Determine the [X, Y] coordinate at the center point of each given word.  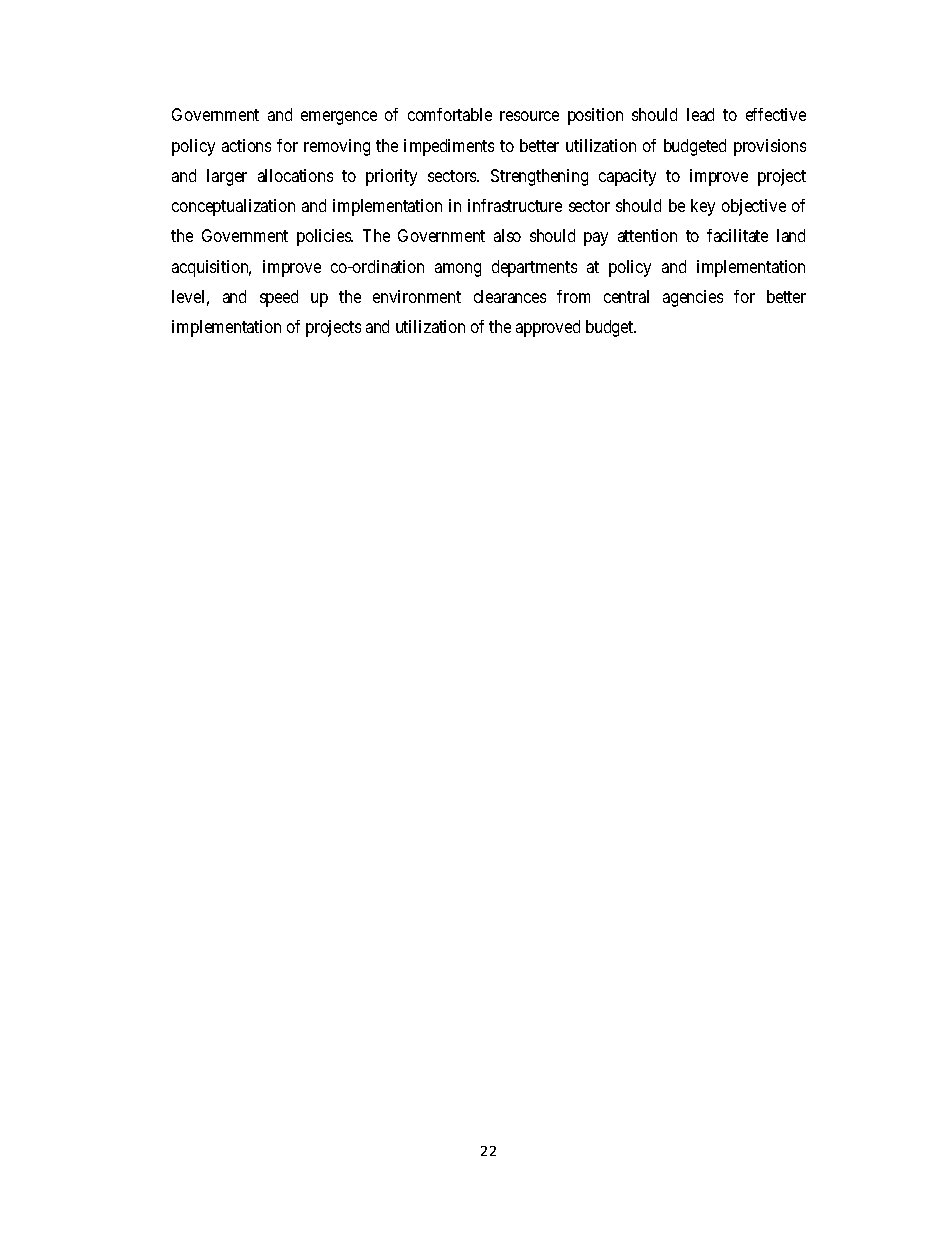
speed [279, 298]
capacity [627, 177]
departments [534, 268]
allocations [295, 175]
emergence [339, 118]
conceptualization [233, 207]
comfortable [450, 114]
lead [700, 114]
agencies [693, 298]
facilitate [737, 235]
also [507, 235]
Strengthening [539, 177]
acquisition [211, 268]
